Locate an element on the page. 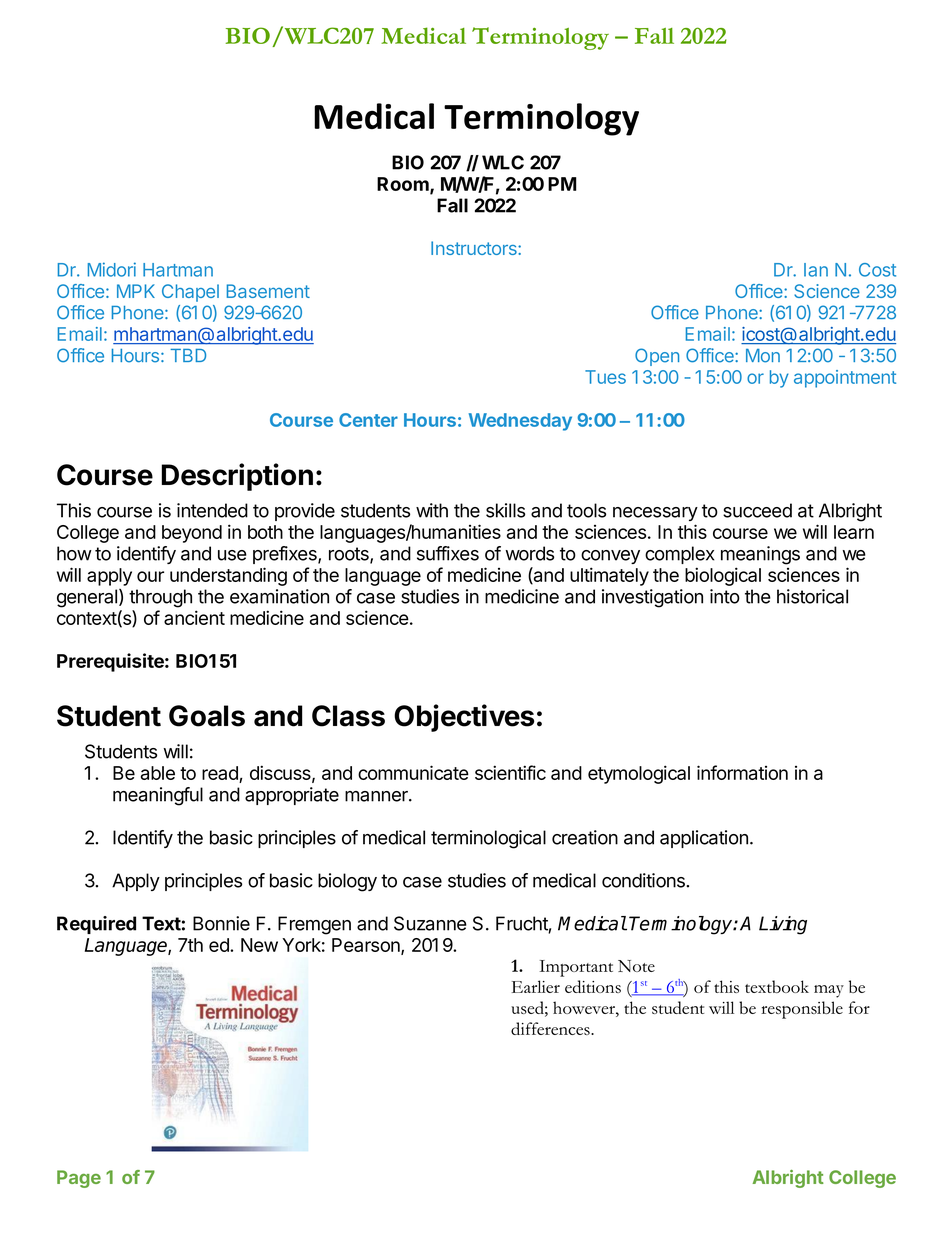 The image size is (952, 1233). Instructors is located at coordinates (475, 248).
